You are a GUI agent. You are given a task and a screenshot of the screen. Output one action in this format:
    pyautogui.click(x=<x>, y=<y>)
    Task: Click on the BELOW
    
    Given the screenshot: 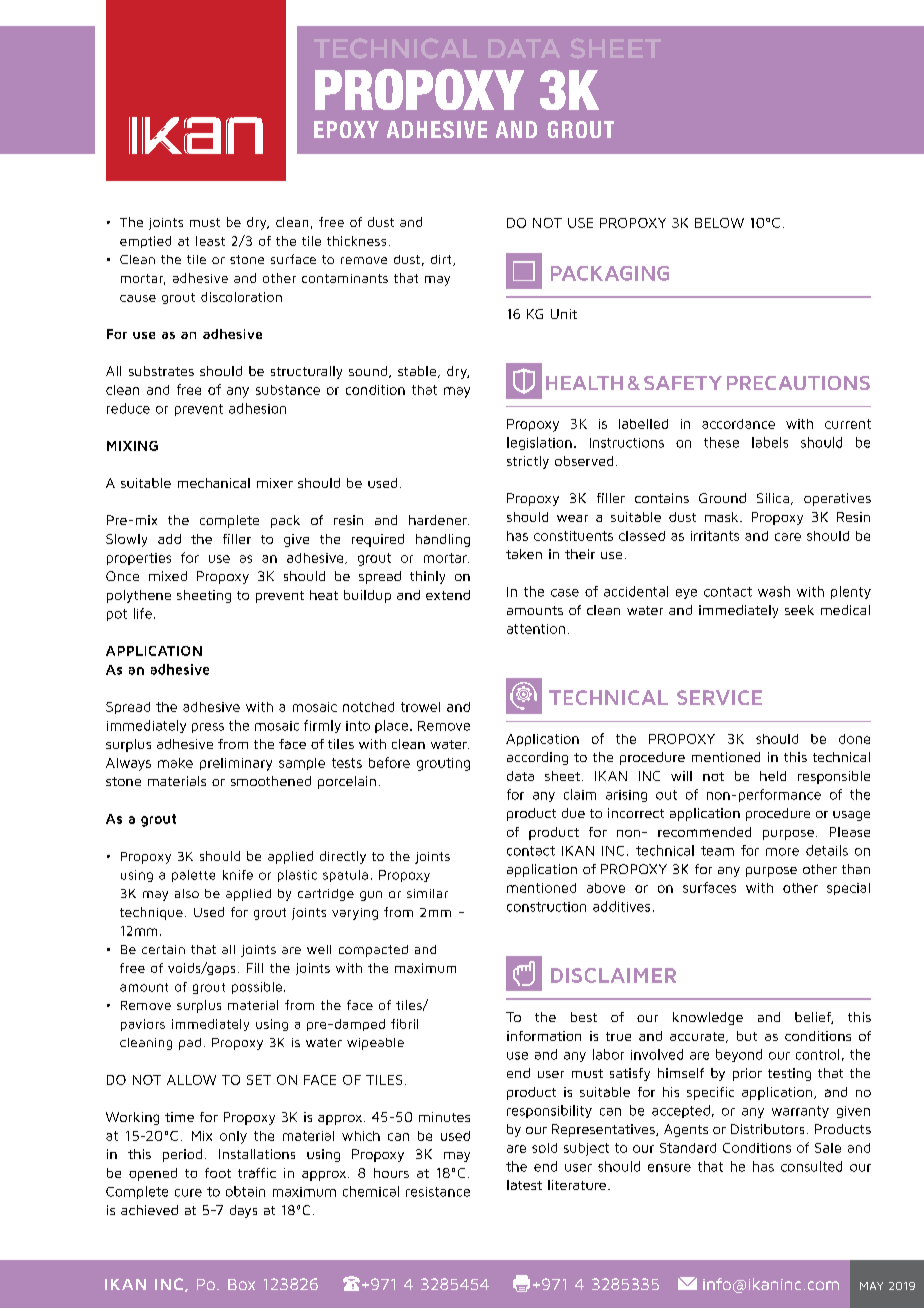 What is the action you would take?
    pyautogui.click(x=719, y=223)
